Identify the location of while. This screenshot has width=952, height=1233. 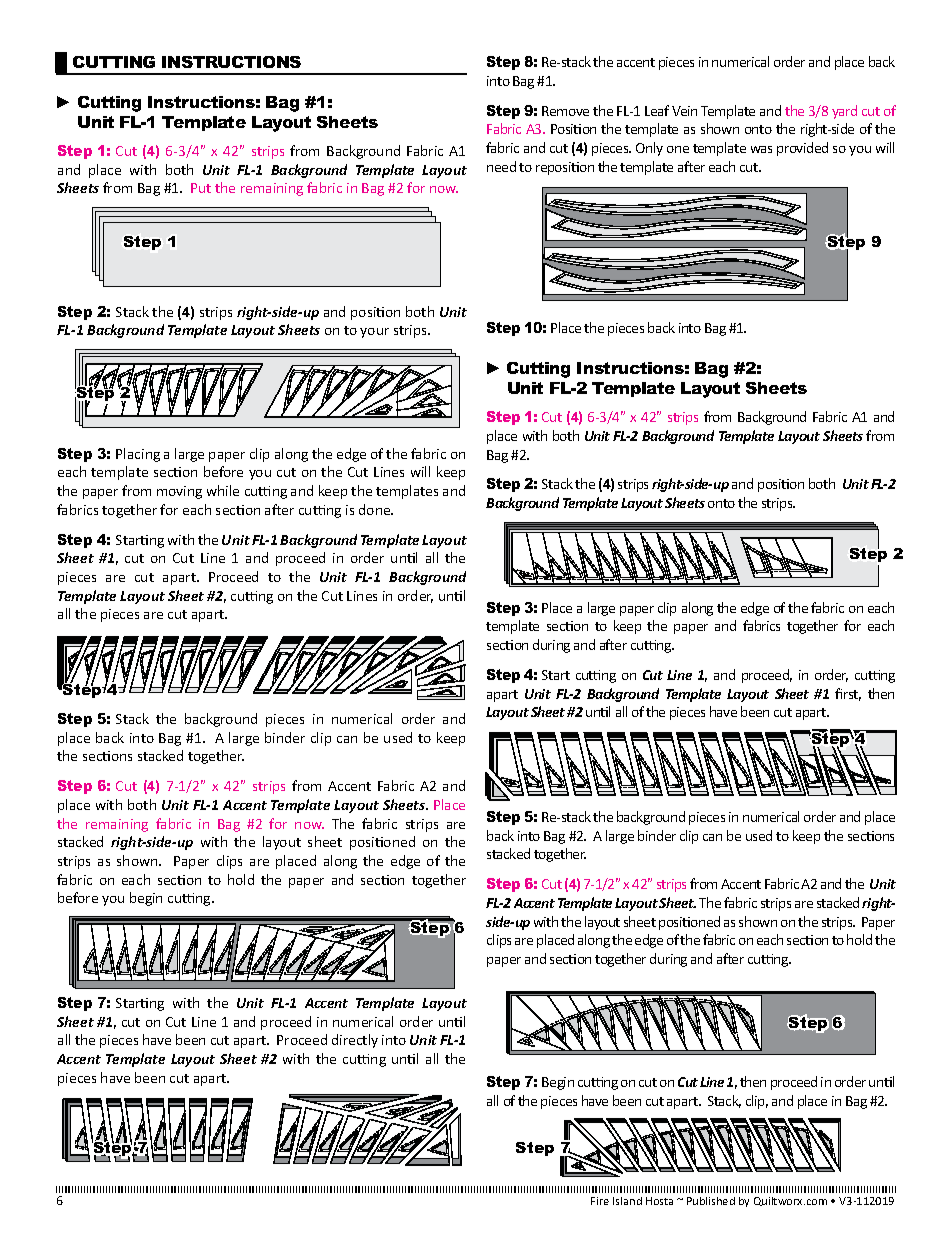
(223, 490).
